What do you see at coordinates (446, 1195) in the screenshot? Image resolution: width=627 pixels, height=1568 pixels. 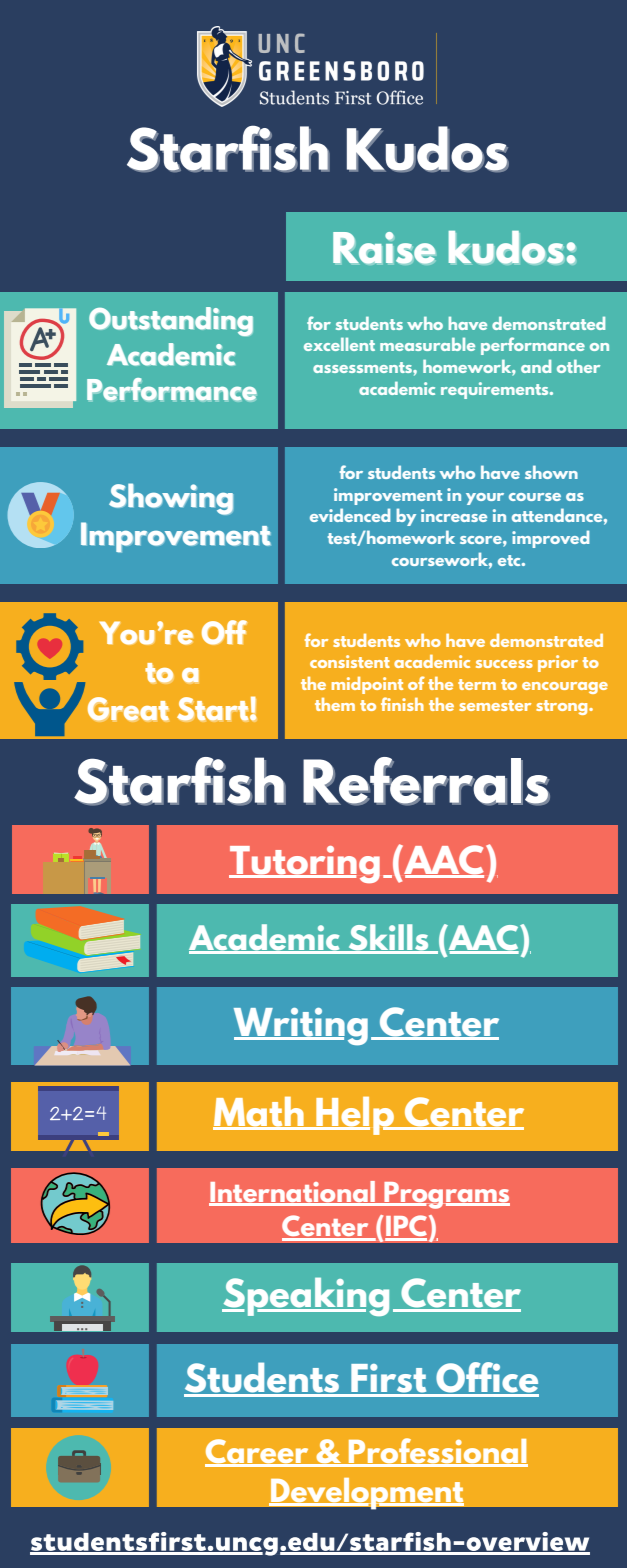 I see `Programs` at bounding box center [446, 1195].
